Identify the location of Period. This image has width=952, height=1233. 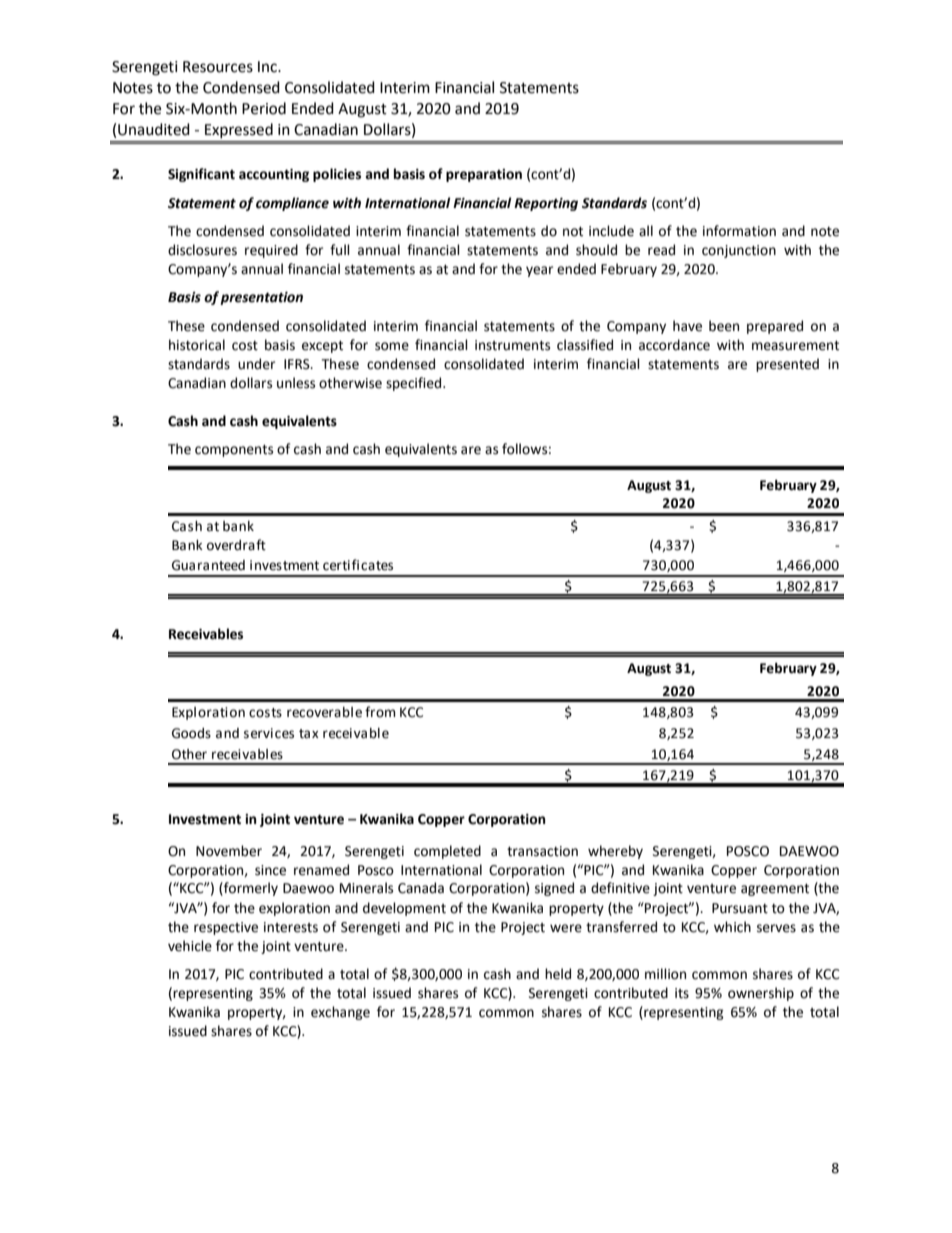
(264, 108).
